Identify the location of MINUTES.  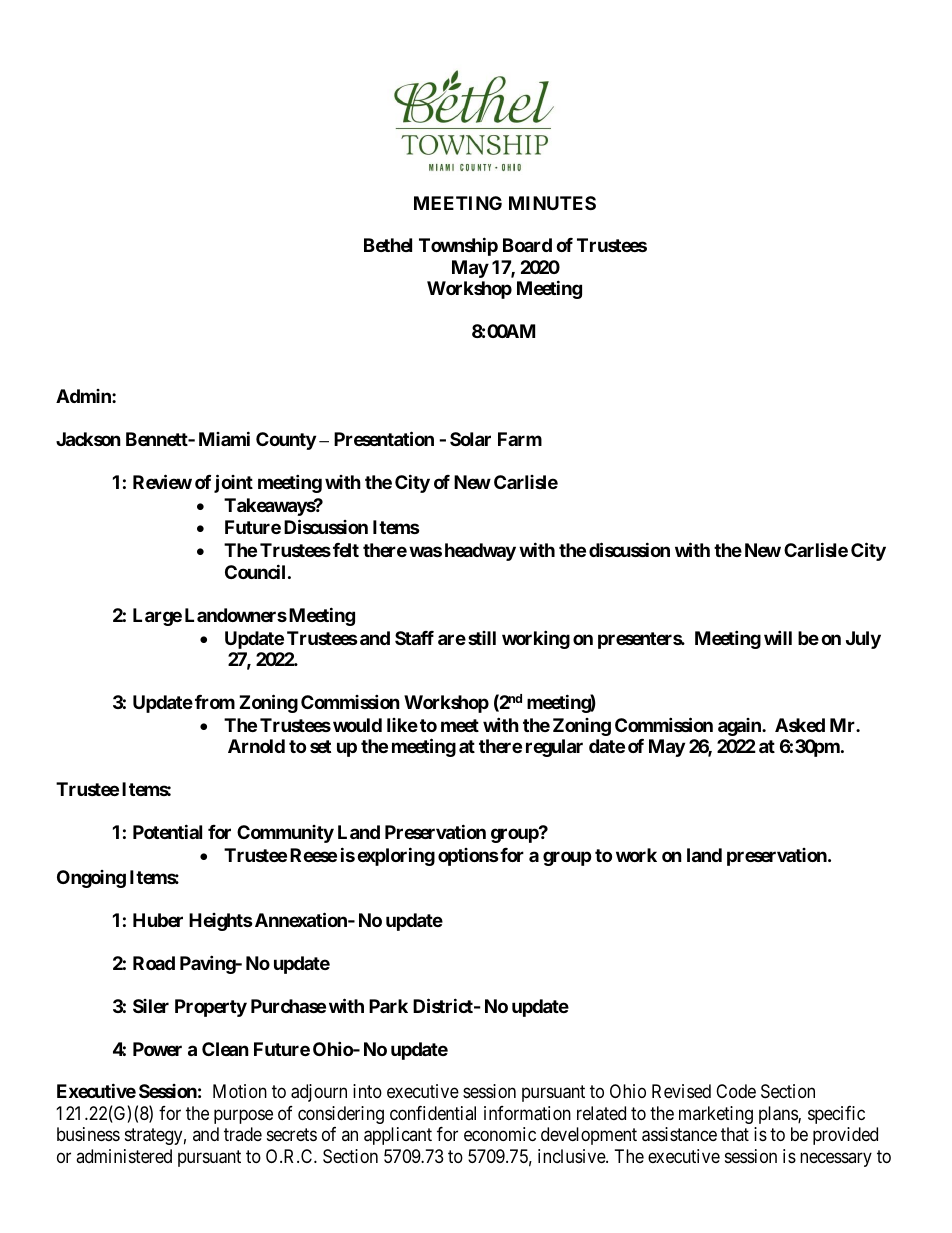
(552, 203).
